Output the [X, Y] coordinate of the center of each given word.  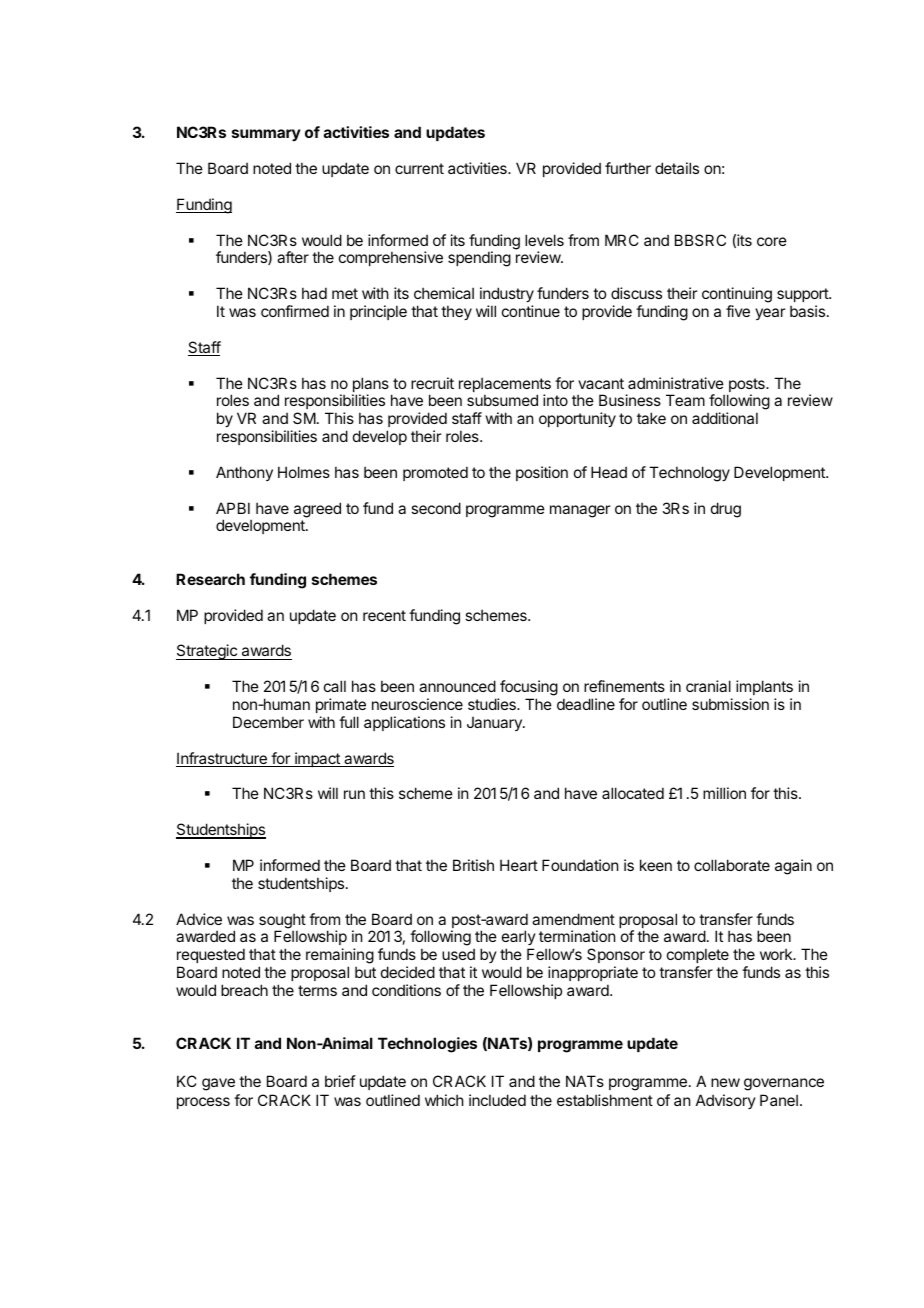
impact [317, 759]
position [542, 473]
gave [218, 1084]
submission [730, 704]
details [677, 168]
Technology [689, 474]
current [419, 168]
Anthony [244, 473]
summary [266, 135]
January [495, 724]
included [497, 1100]
